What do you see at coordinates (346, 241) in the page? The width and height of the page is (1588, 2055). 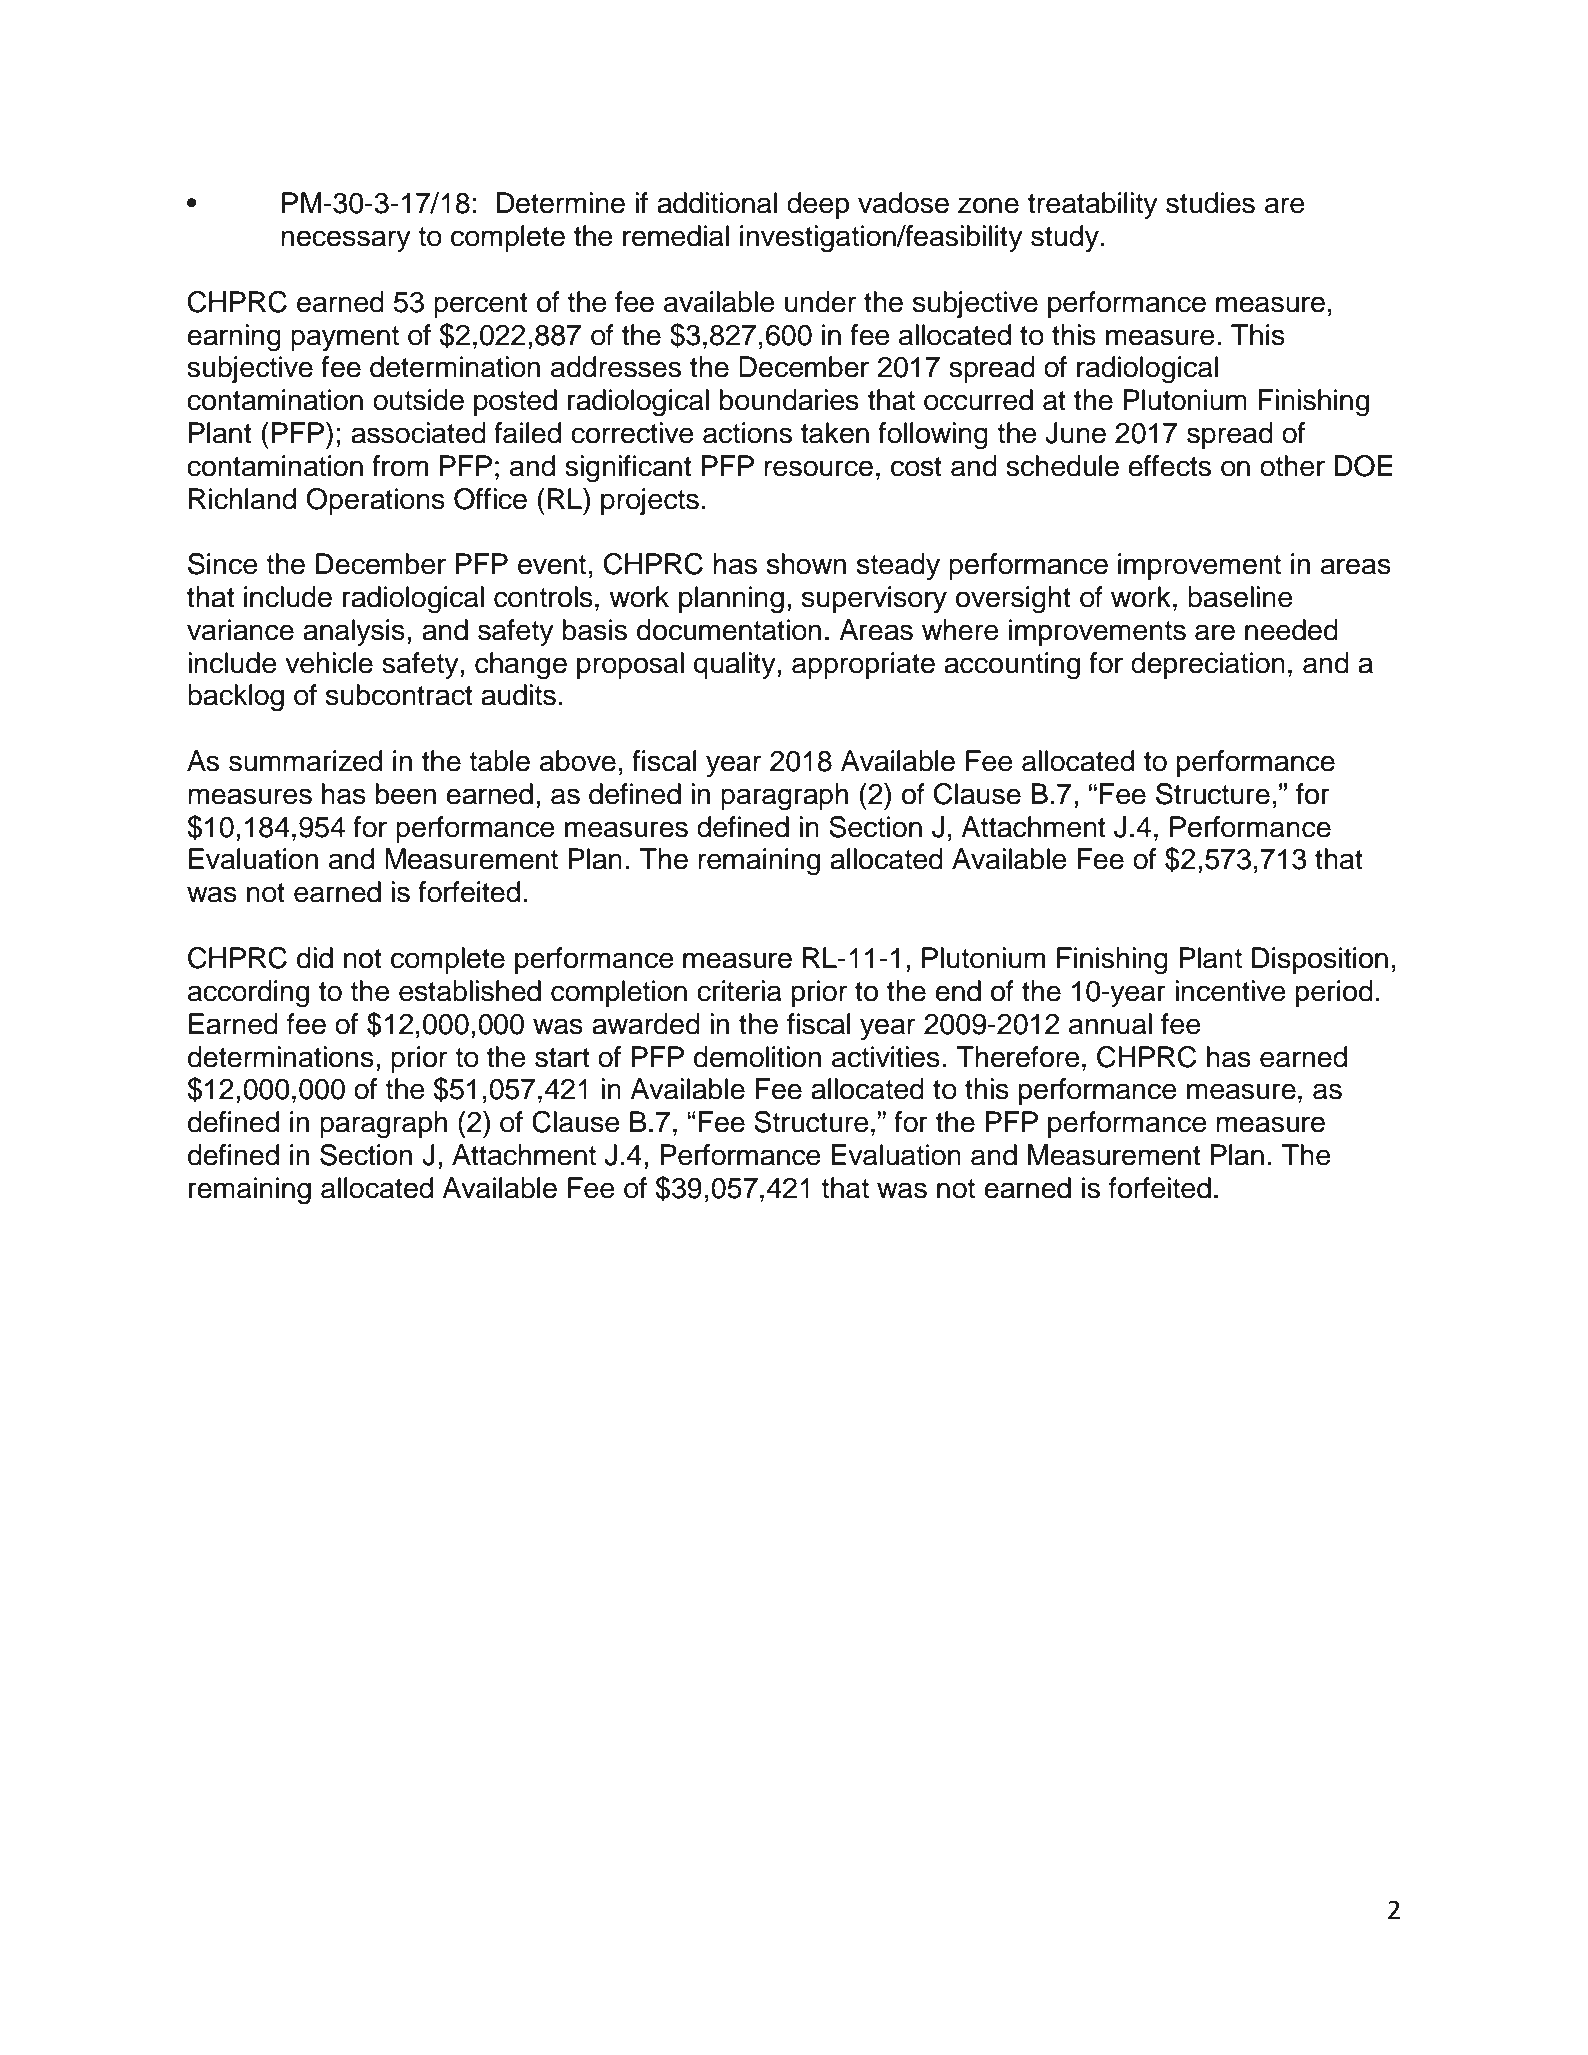 I see `necessary` at bounding box center [346, 241].
